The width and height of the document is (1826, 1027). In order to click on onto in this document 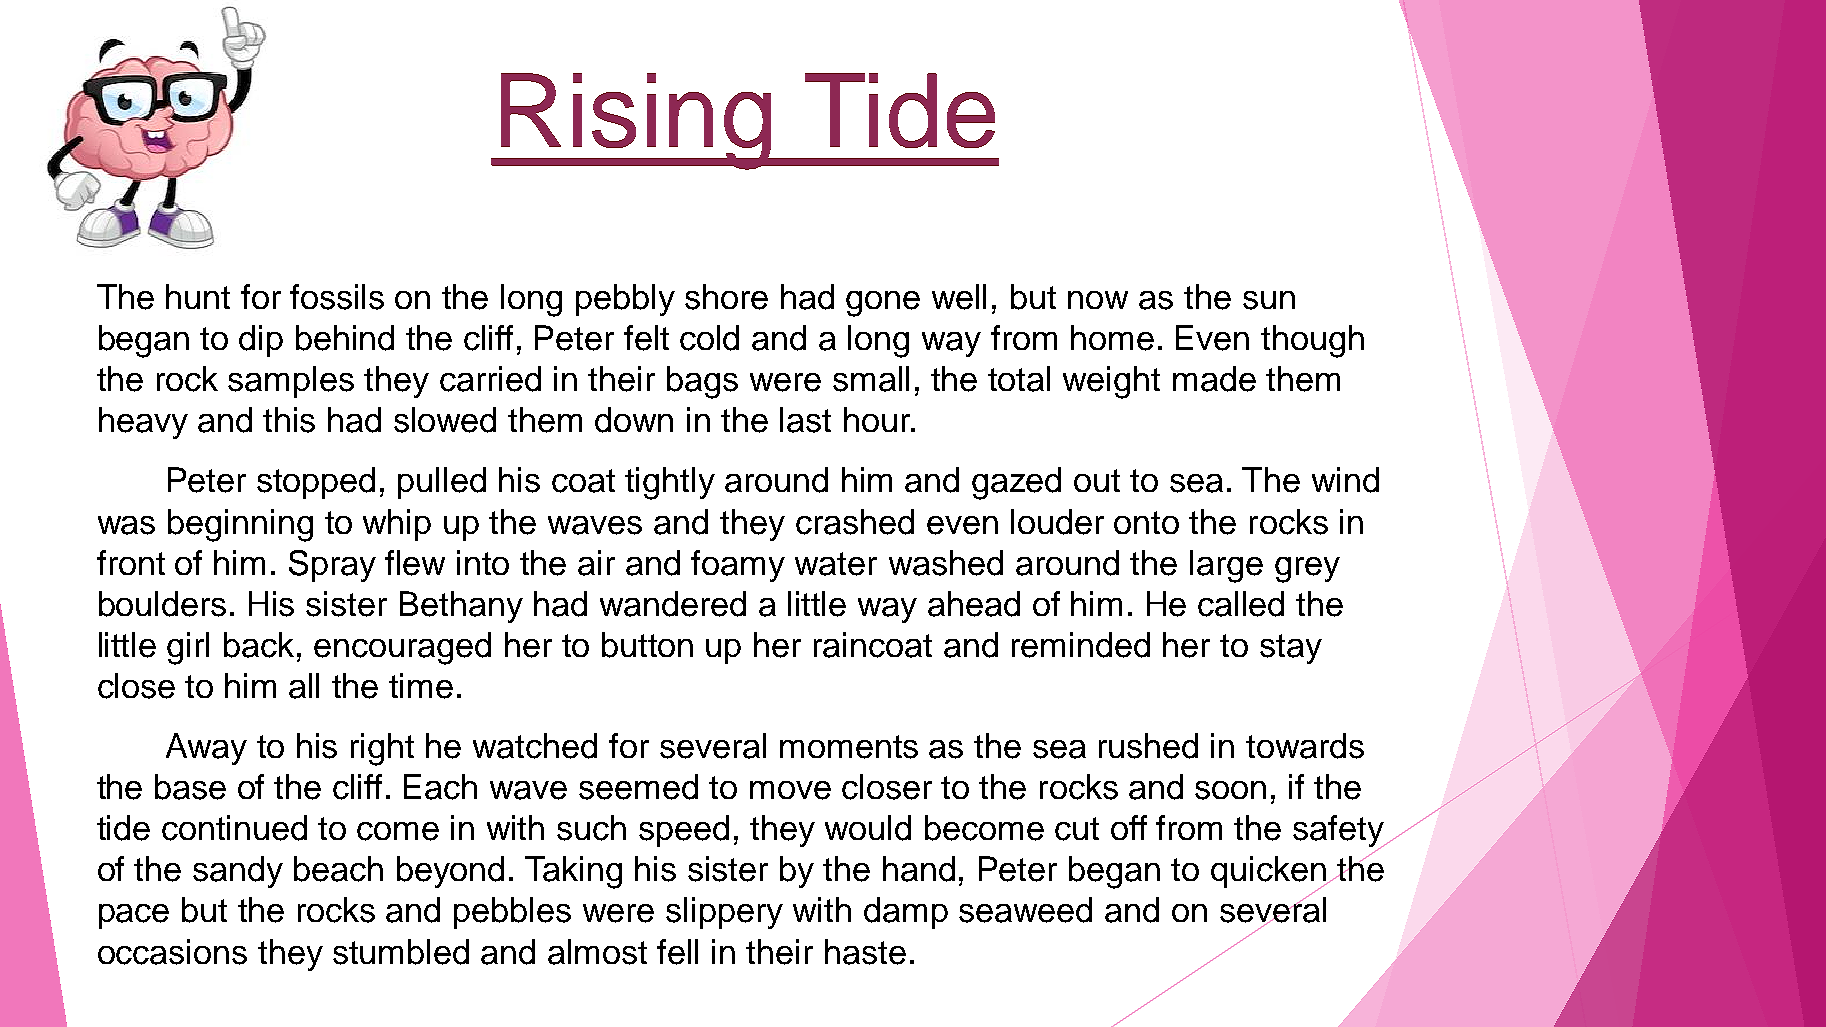, I will do `click(1146, 522)`.
